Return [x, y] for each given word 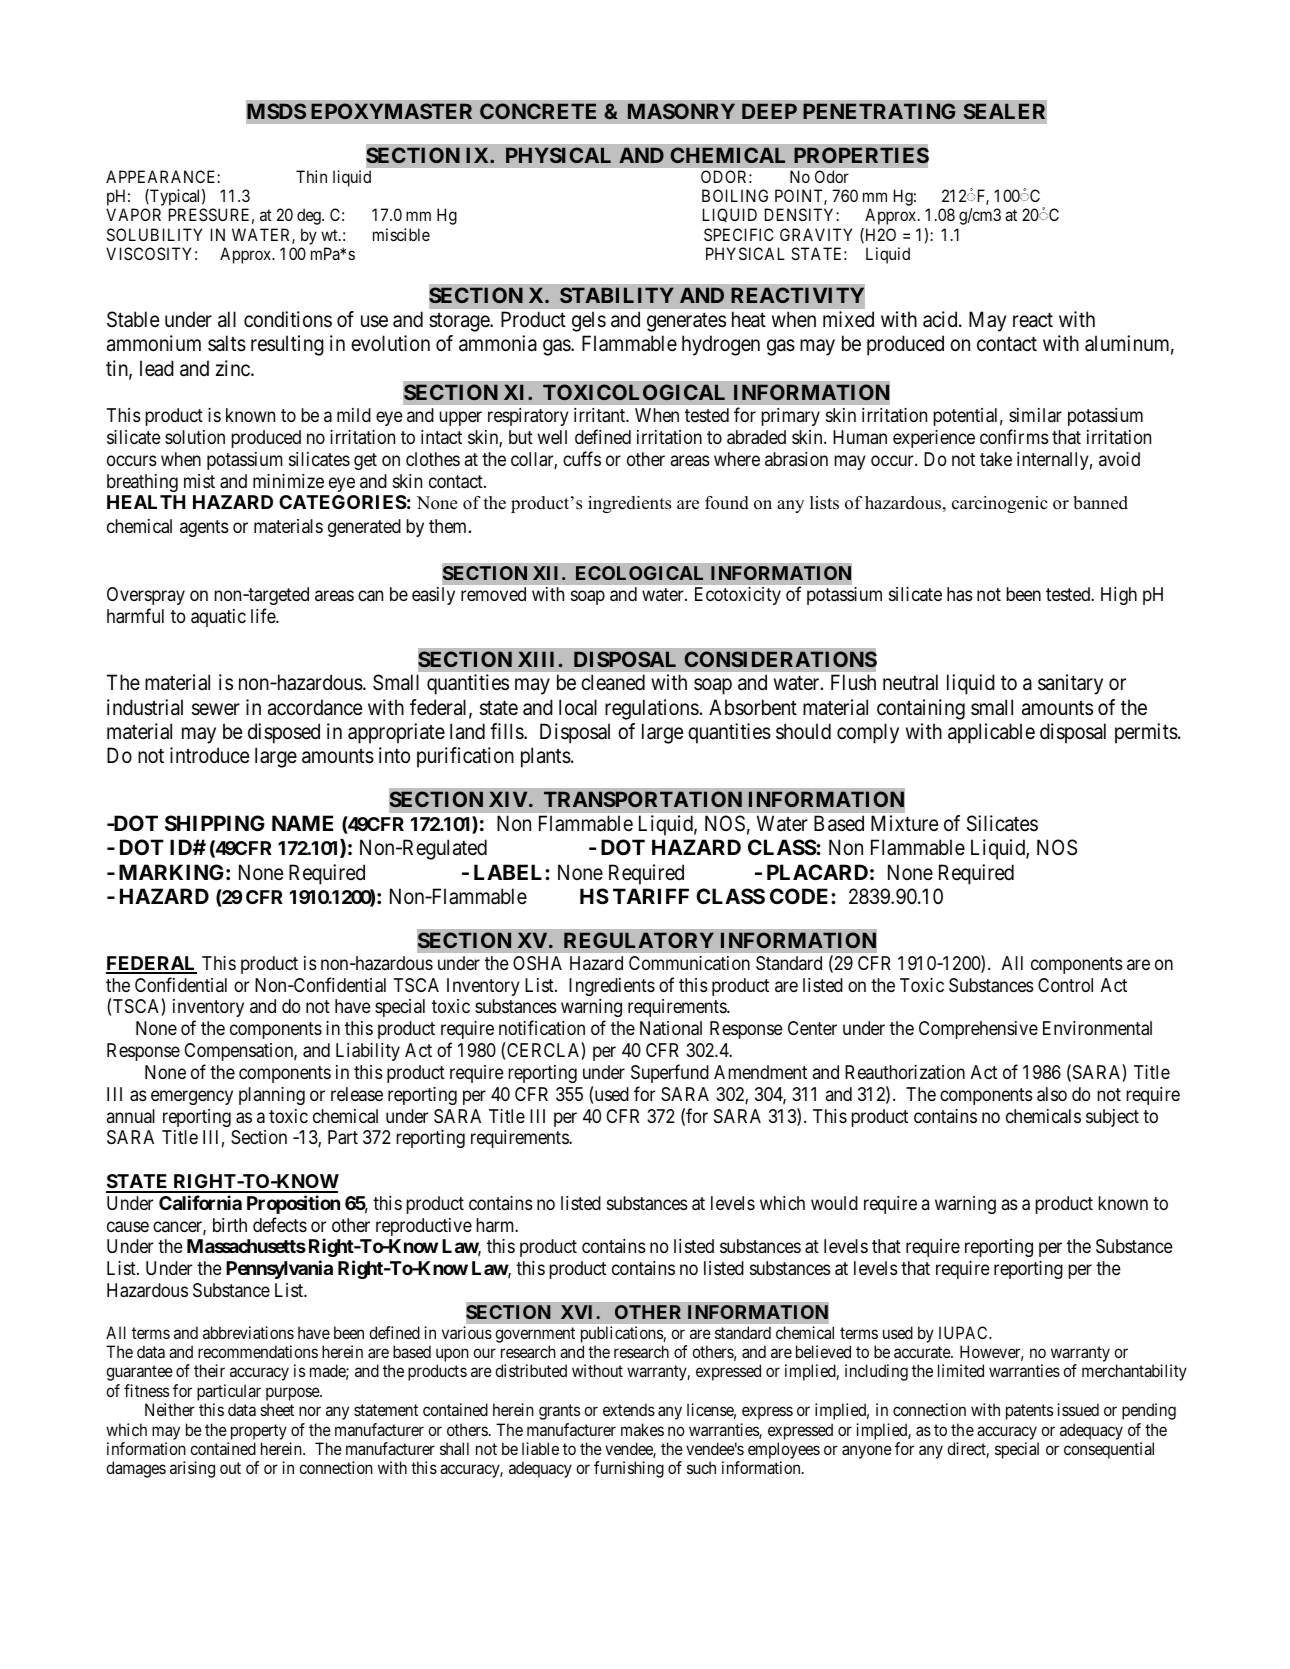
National [671, 1028]
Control [1065, 985]
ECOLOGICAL [639, 573]
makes [642, 1429]
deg [310, 216]
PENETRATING [879, 111]
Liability [368, 1052]
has [960, 594]
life [264, 616]
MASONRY [681, 111]
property [259, 1432]
